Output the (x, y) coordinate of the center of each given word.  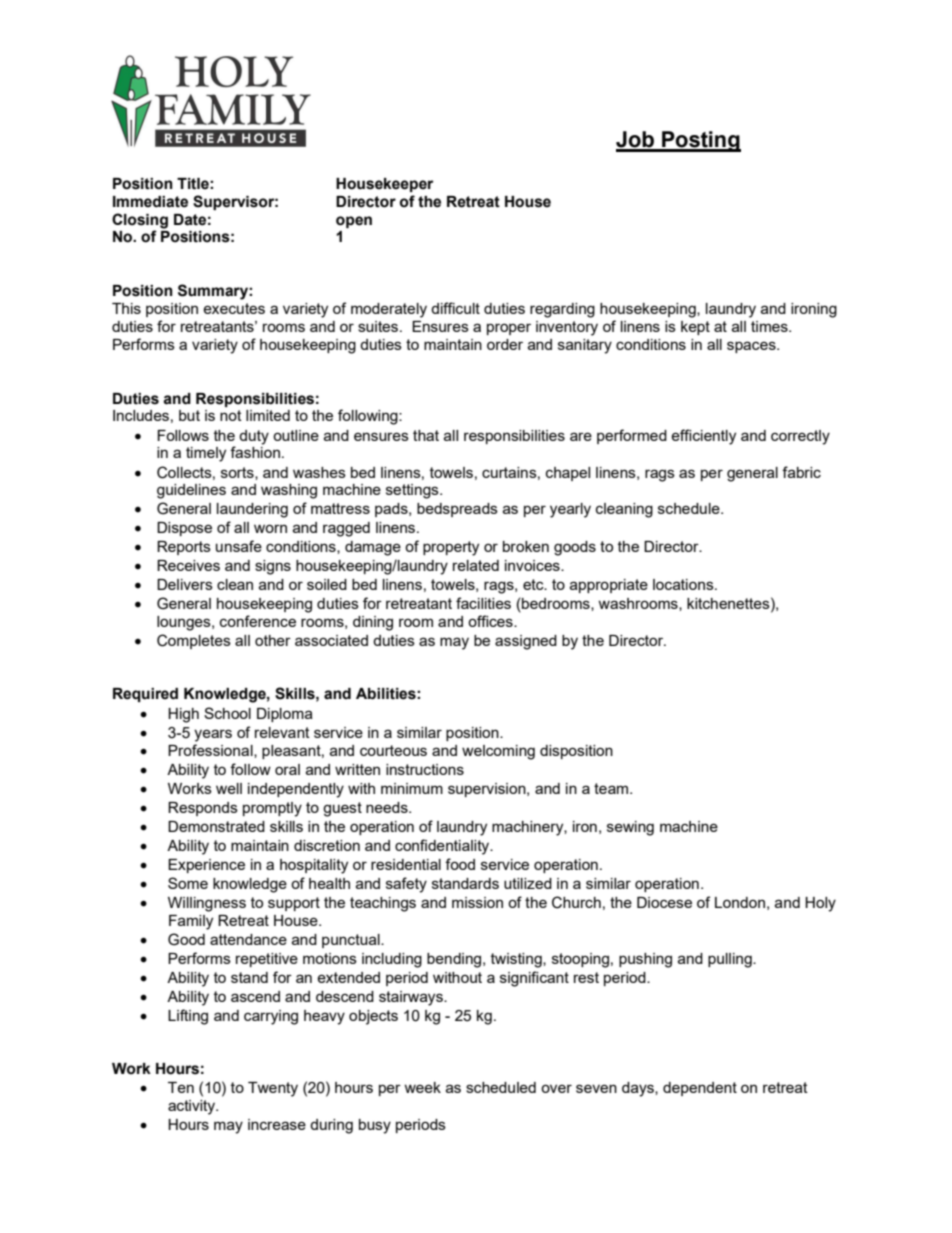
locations (684, 584)
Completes (194, 641)
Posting (700, 141)
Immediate (150, 202)
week (422, 1087)
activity (193, 1107)
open (354, 222)
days (639, 1089)
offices (491, 621)
